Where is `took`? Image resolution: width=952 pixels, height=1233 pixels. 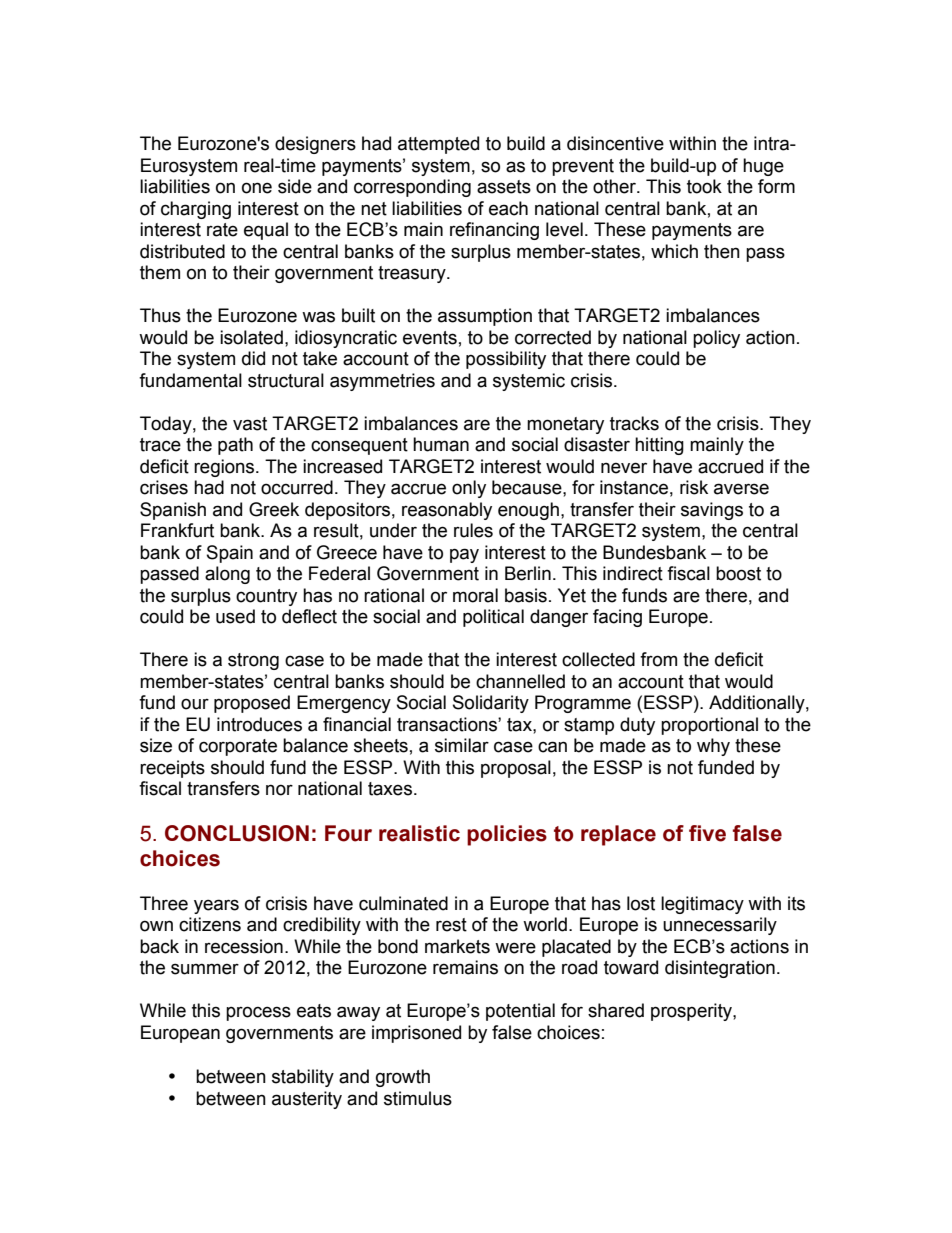
took is located at coordinates (704, 186).
